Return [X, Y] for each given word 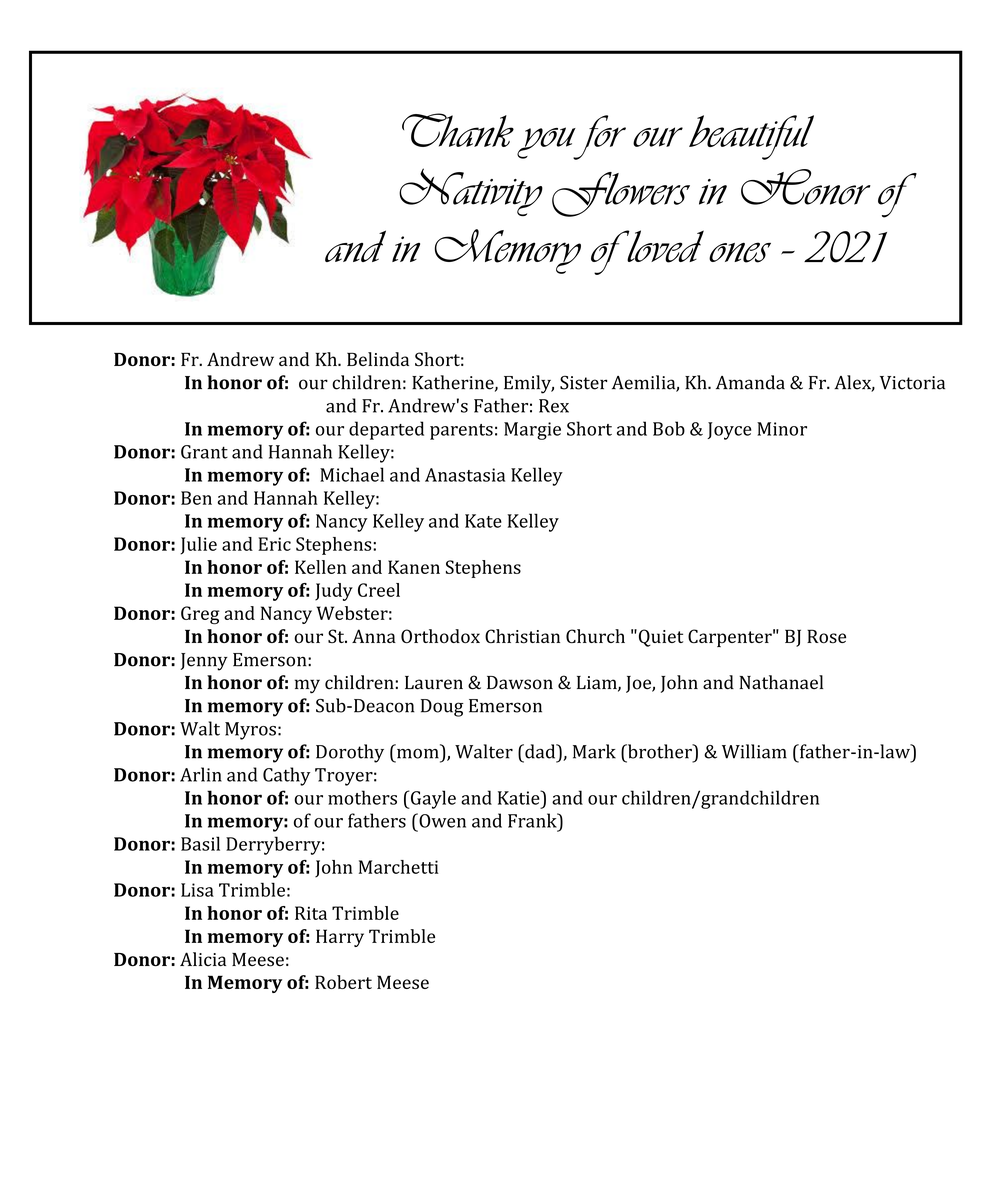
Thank [458, 130]
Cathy [286, 776]
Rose [826, 636]
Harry [340, 938]
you [547, 143]
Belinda [378, 359]
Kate [483, 521]
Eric [274, 544]
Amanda [750, 382]
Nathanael [781, 682]
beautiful [751, 137]
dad [540, 751]
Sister [583, 382]
